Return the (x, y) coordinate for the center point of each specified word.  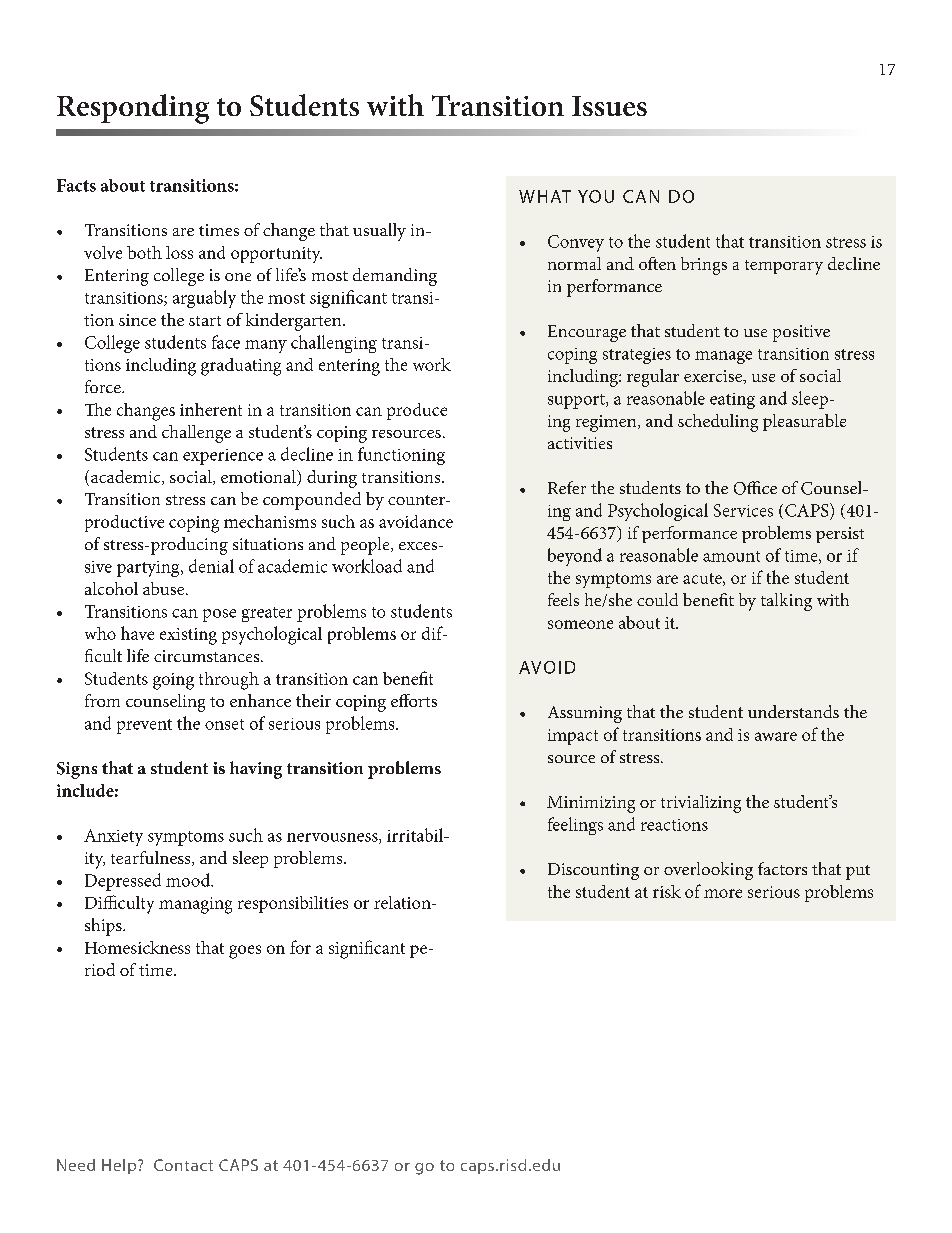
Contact (183, 1165)
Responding (133, 109)
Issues (609, 106)
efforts (414, 700)
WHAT (545, 196)
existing (188, 636)
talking (786, 602)
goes (245, 952)
